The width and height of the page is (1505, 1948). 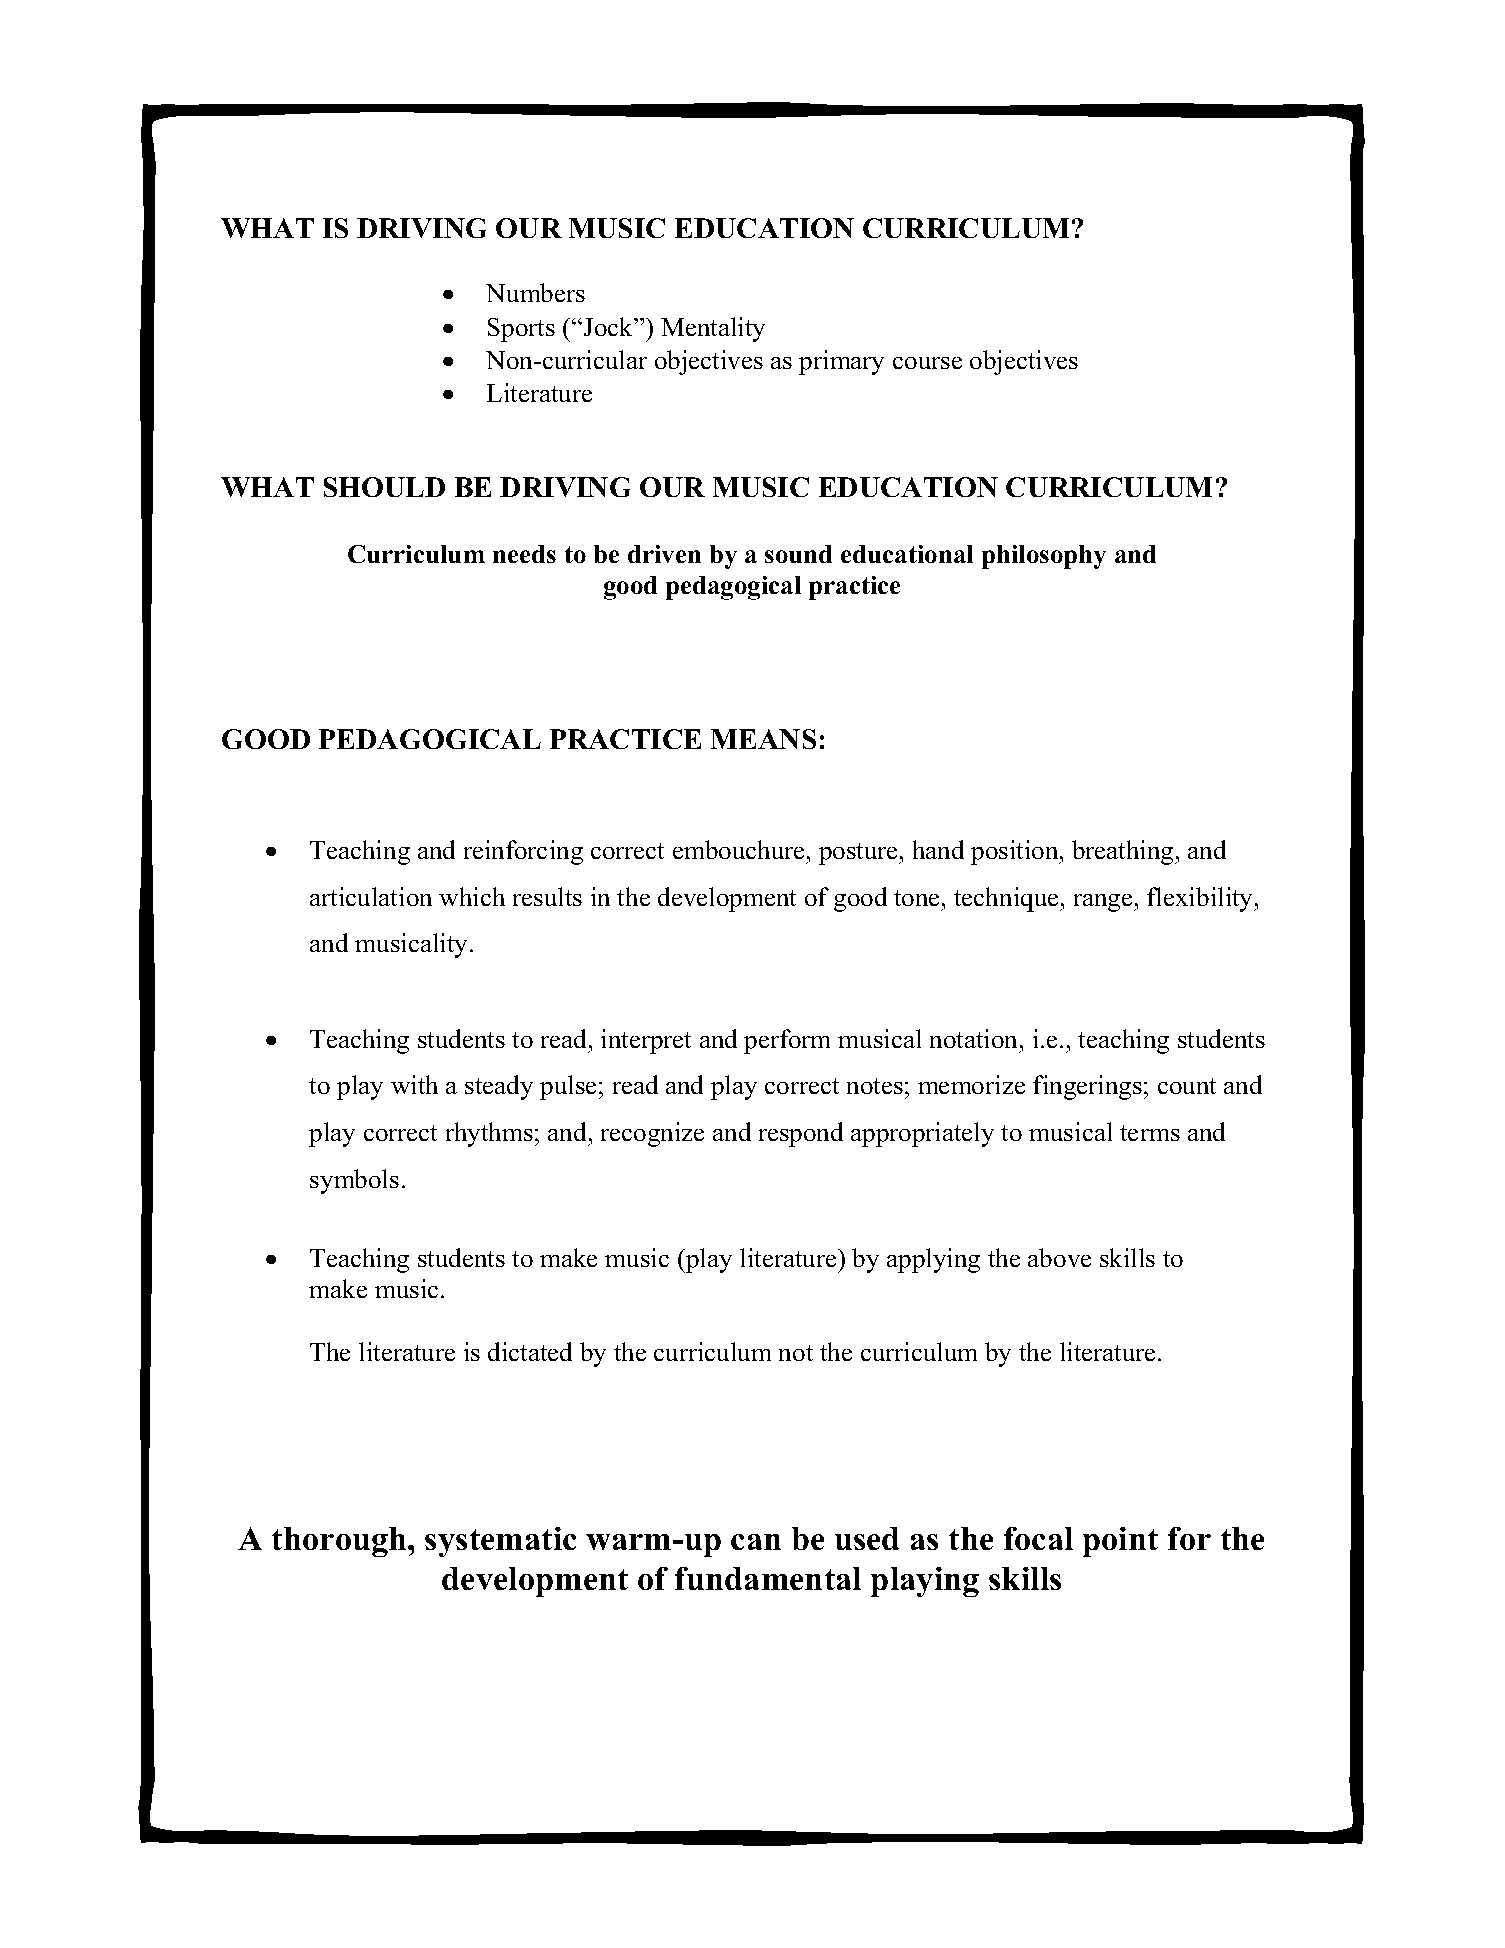 I want to click on respond, so click(x=801, y=1134).
